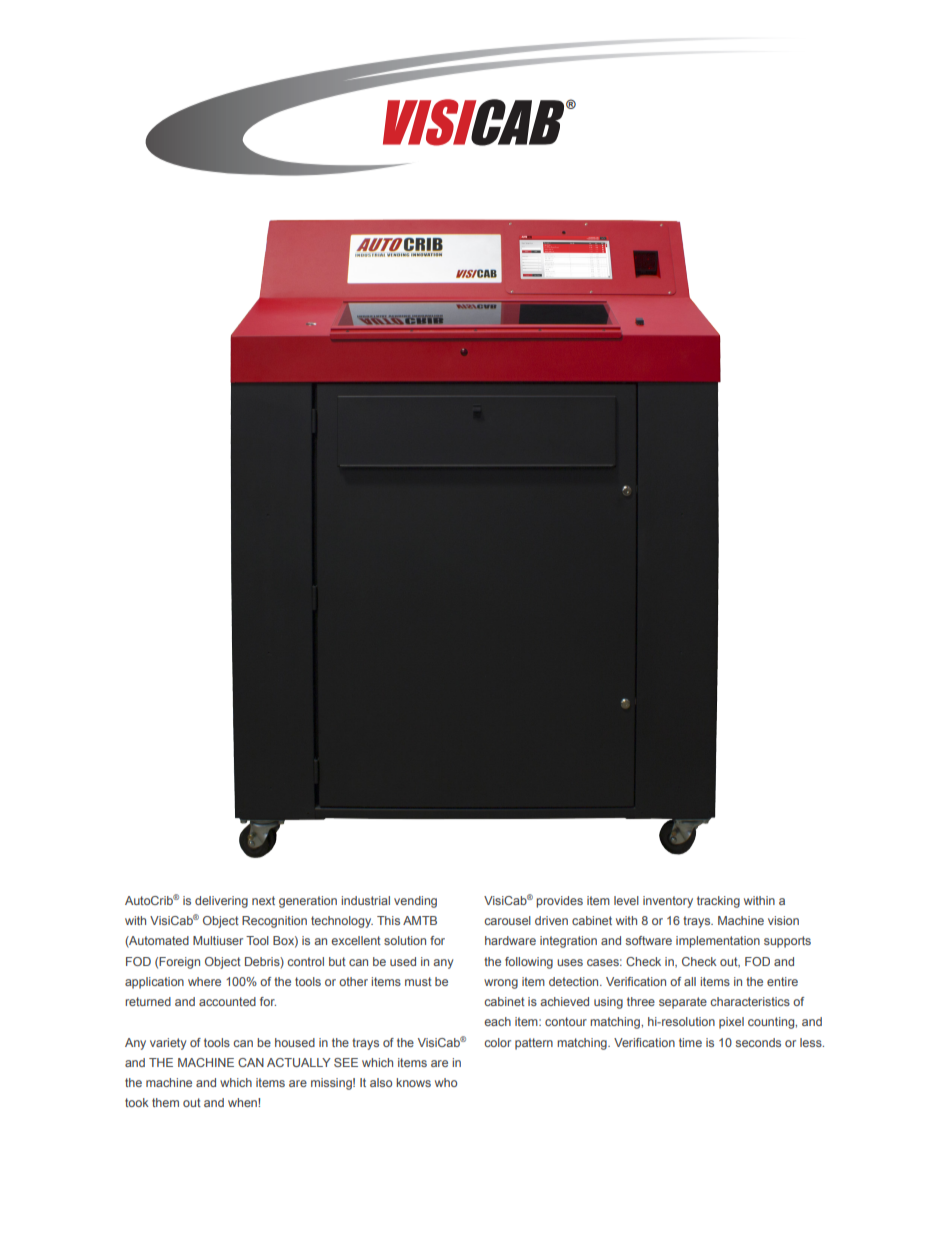  Describe the element at coordinates (165, 1102) in the screenshot. I see `them` at that location.
